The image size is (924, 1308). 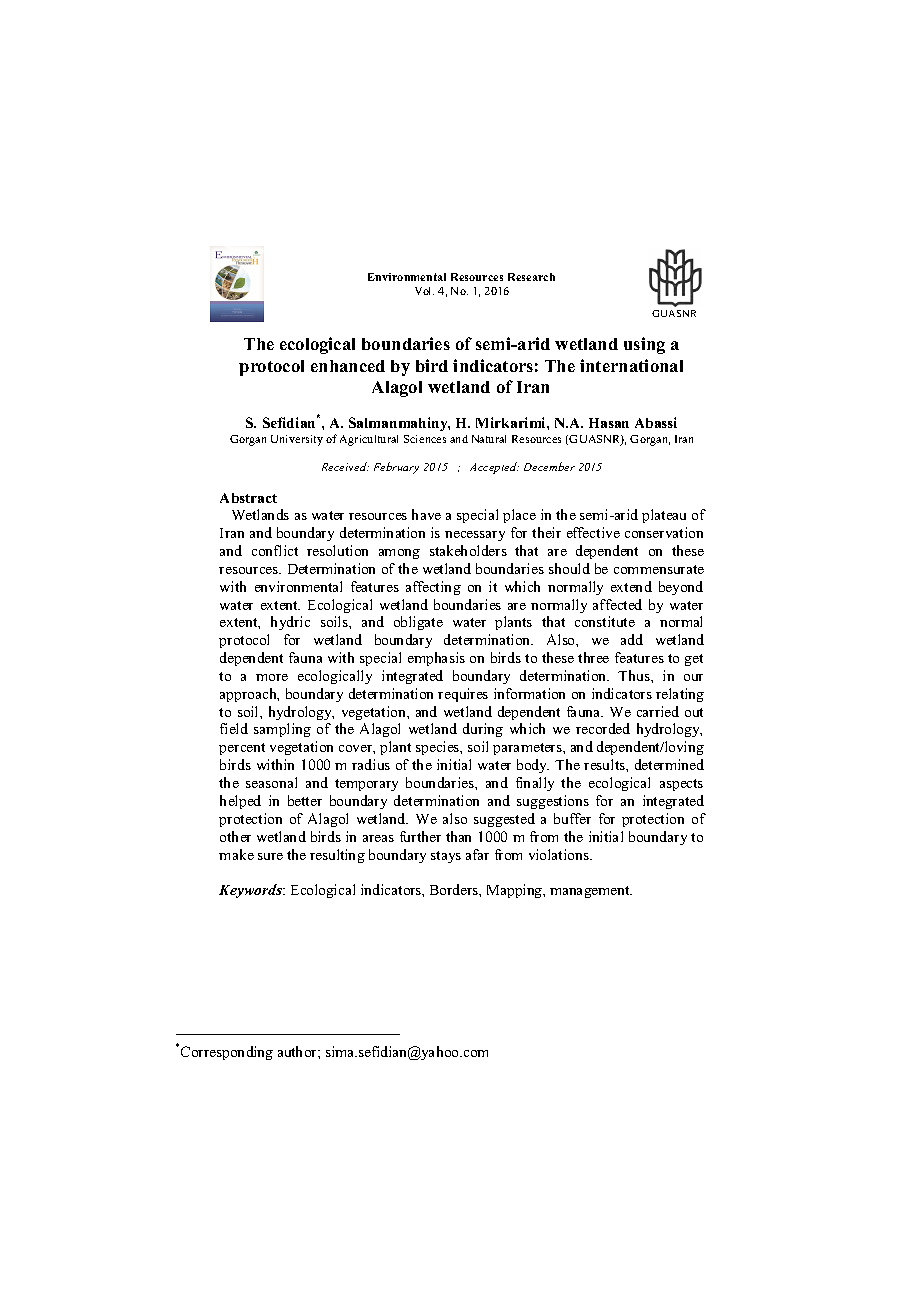 What do you see at coordinates (446, 857) in the page?
I see `stays` at bounding box center [446, 857].
